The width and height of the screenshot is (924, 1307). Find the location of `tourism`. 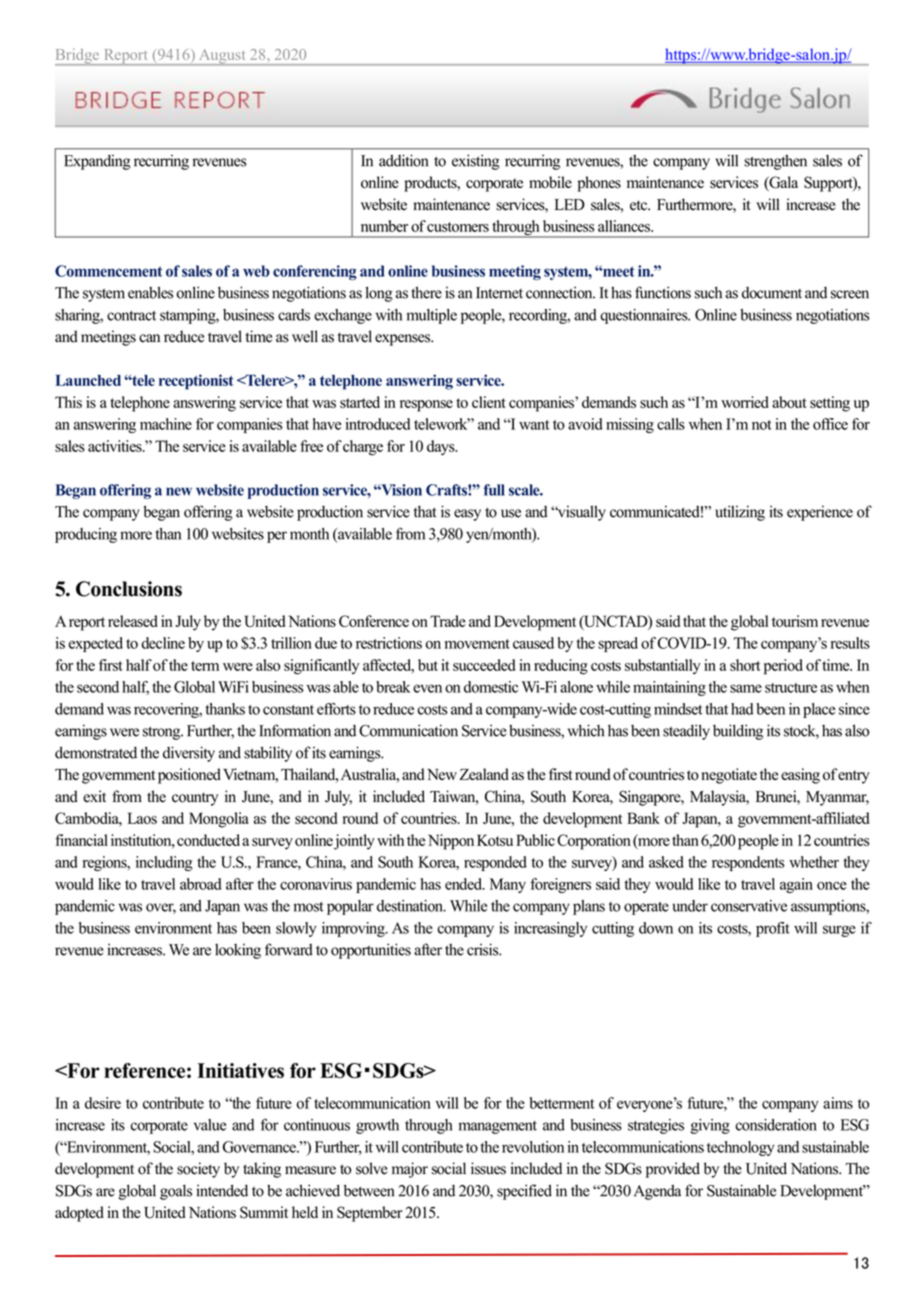

tourism is located at coordinates (795, 621).
